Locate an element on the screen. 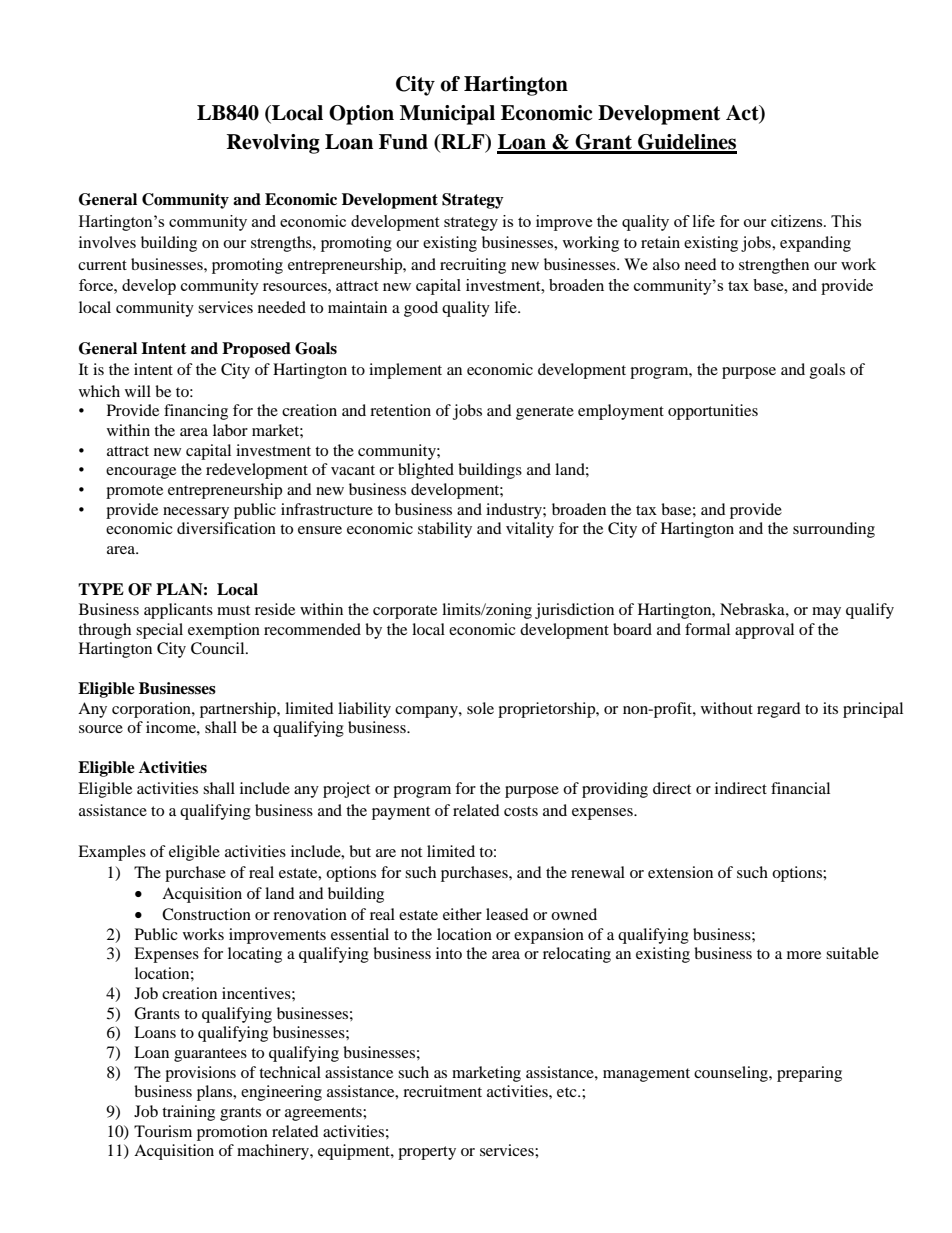 The width and height of the screenshot is (952, 1233). exemption is located at coordinates (224, 631).
